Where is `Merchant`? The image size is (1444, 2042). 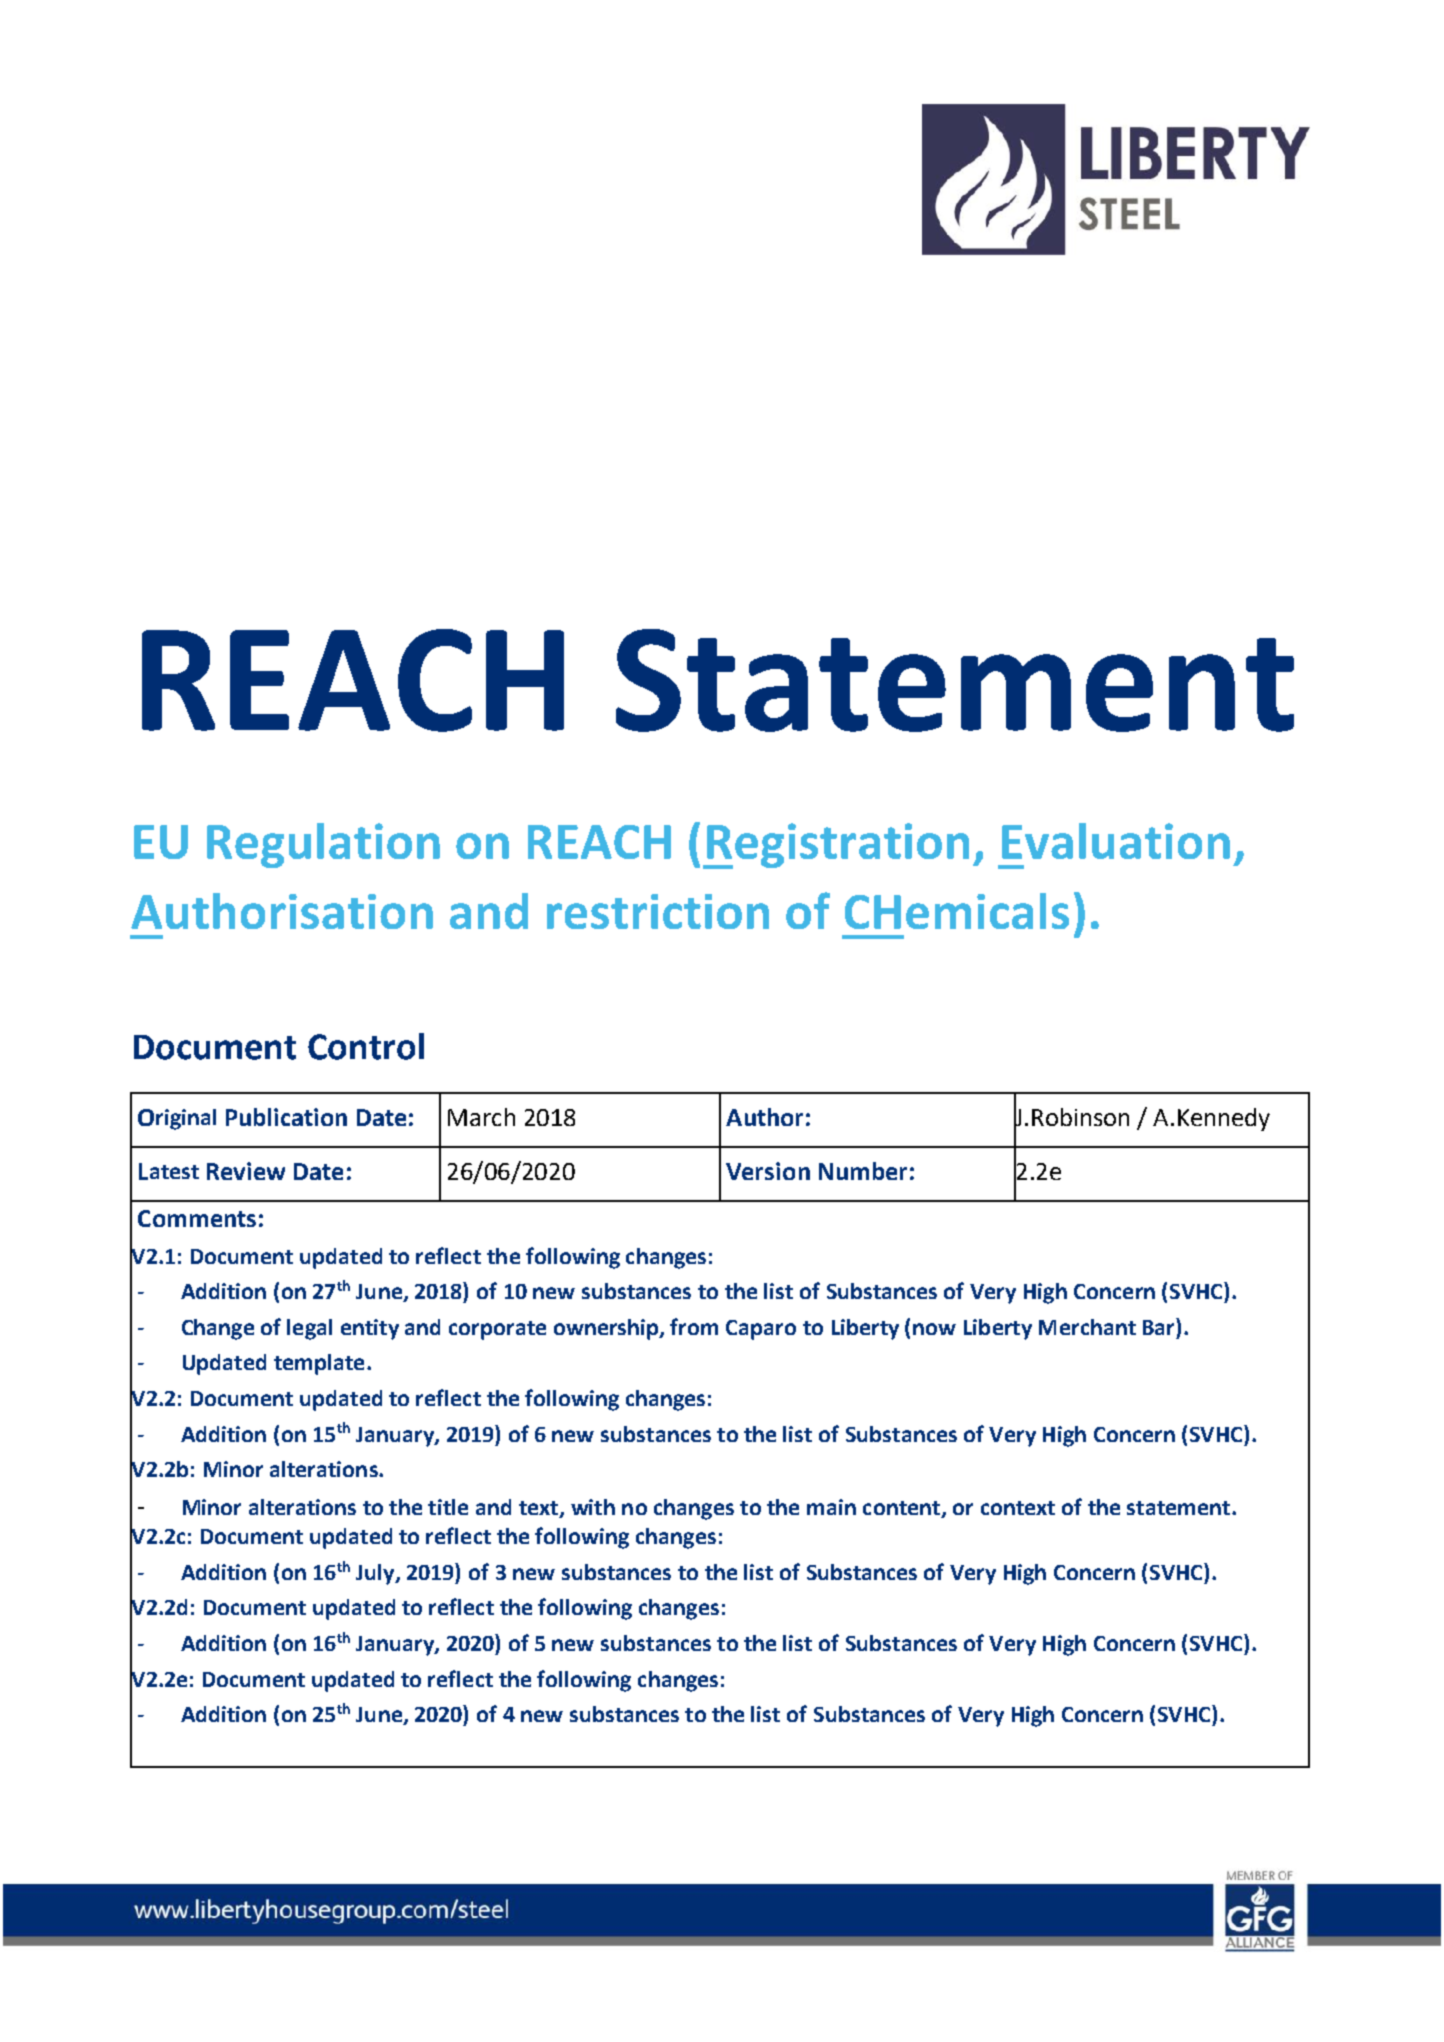
Merchant is located at coordinates (1087, 1327).
